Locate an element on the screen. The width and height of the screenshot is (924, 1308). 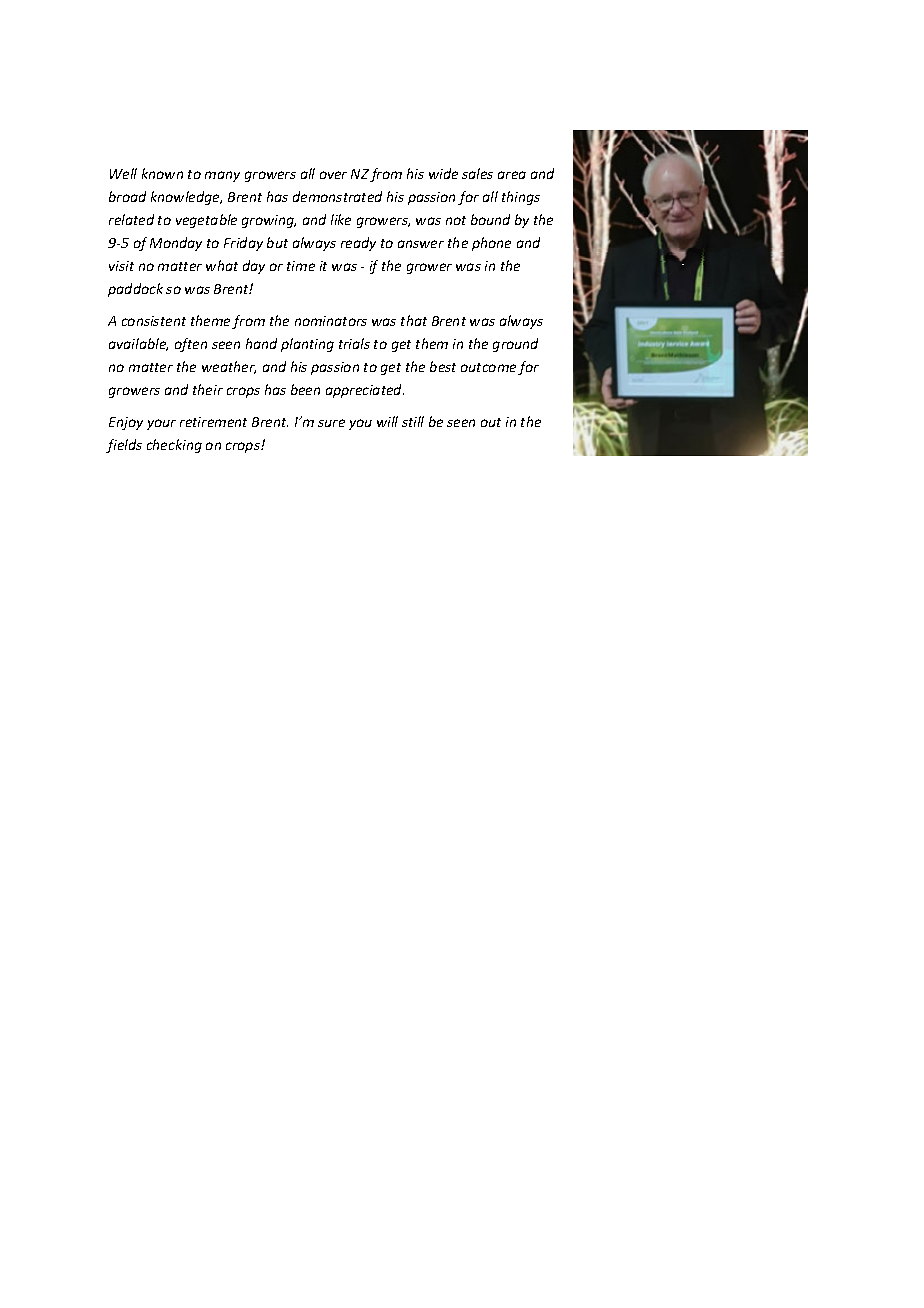
known is located at coordinates (162, 173).
